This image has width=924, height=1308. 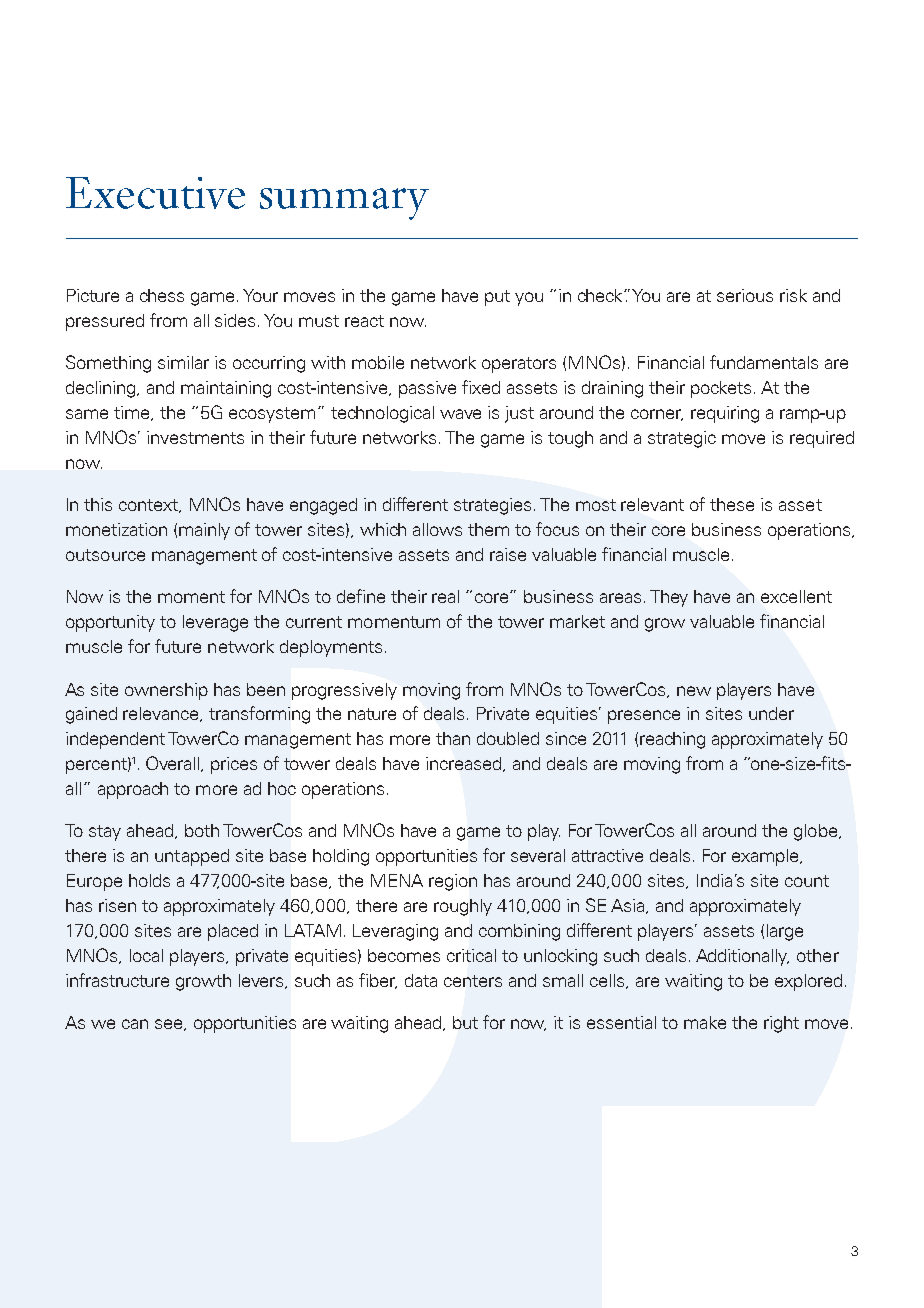 What do you see at coordinates (796, 596) in the image?
I see `excellent` at bounding box center [796, 596].
